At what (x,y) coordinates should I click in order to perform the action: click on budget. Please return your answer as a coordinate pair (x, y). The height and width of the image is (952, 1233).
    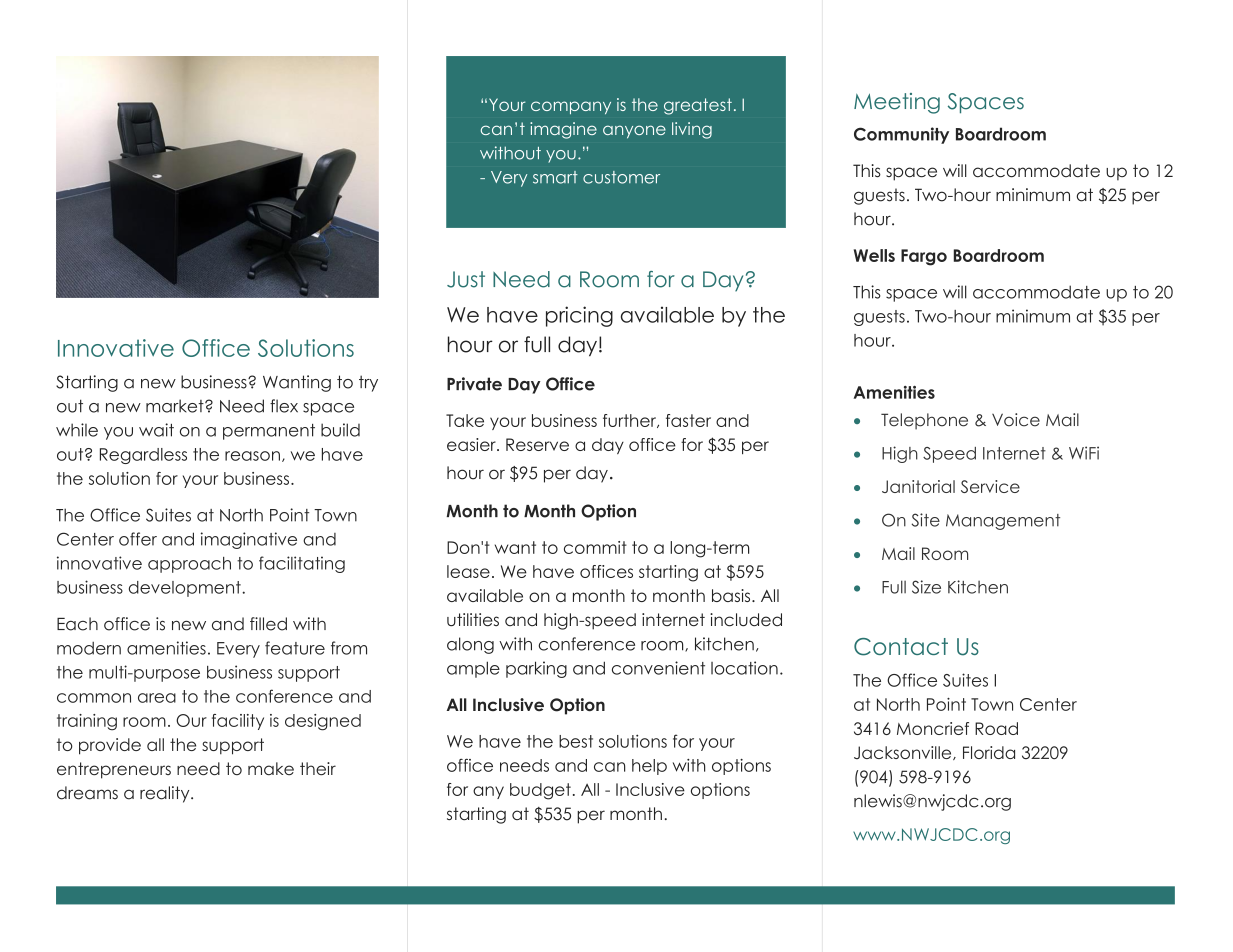
    Looking at the image, I should click on (540, 791).
